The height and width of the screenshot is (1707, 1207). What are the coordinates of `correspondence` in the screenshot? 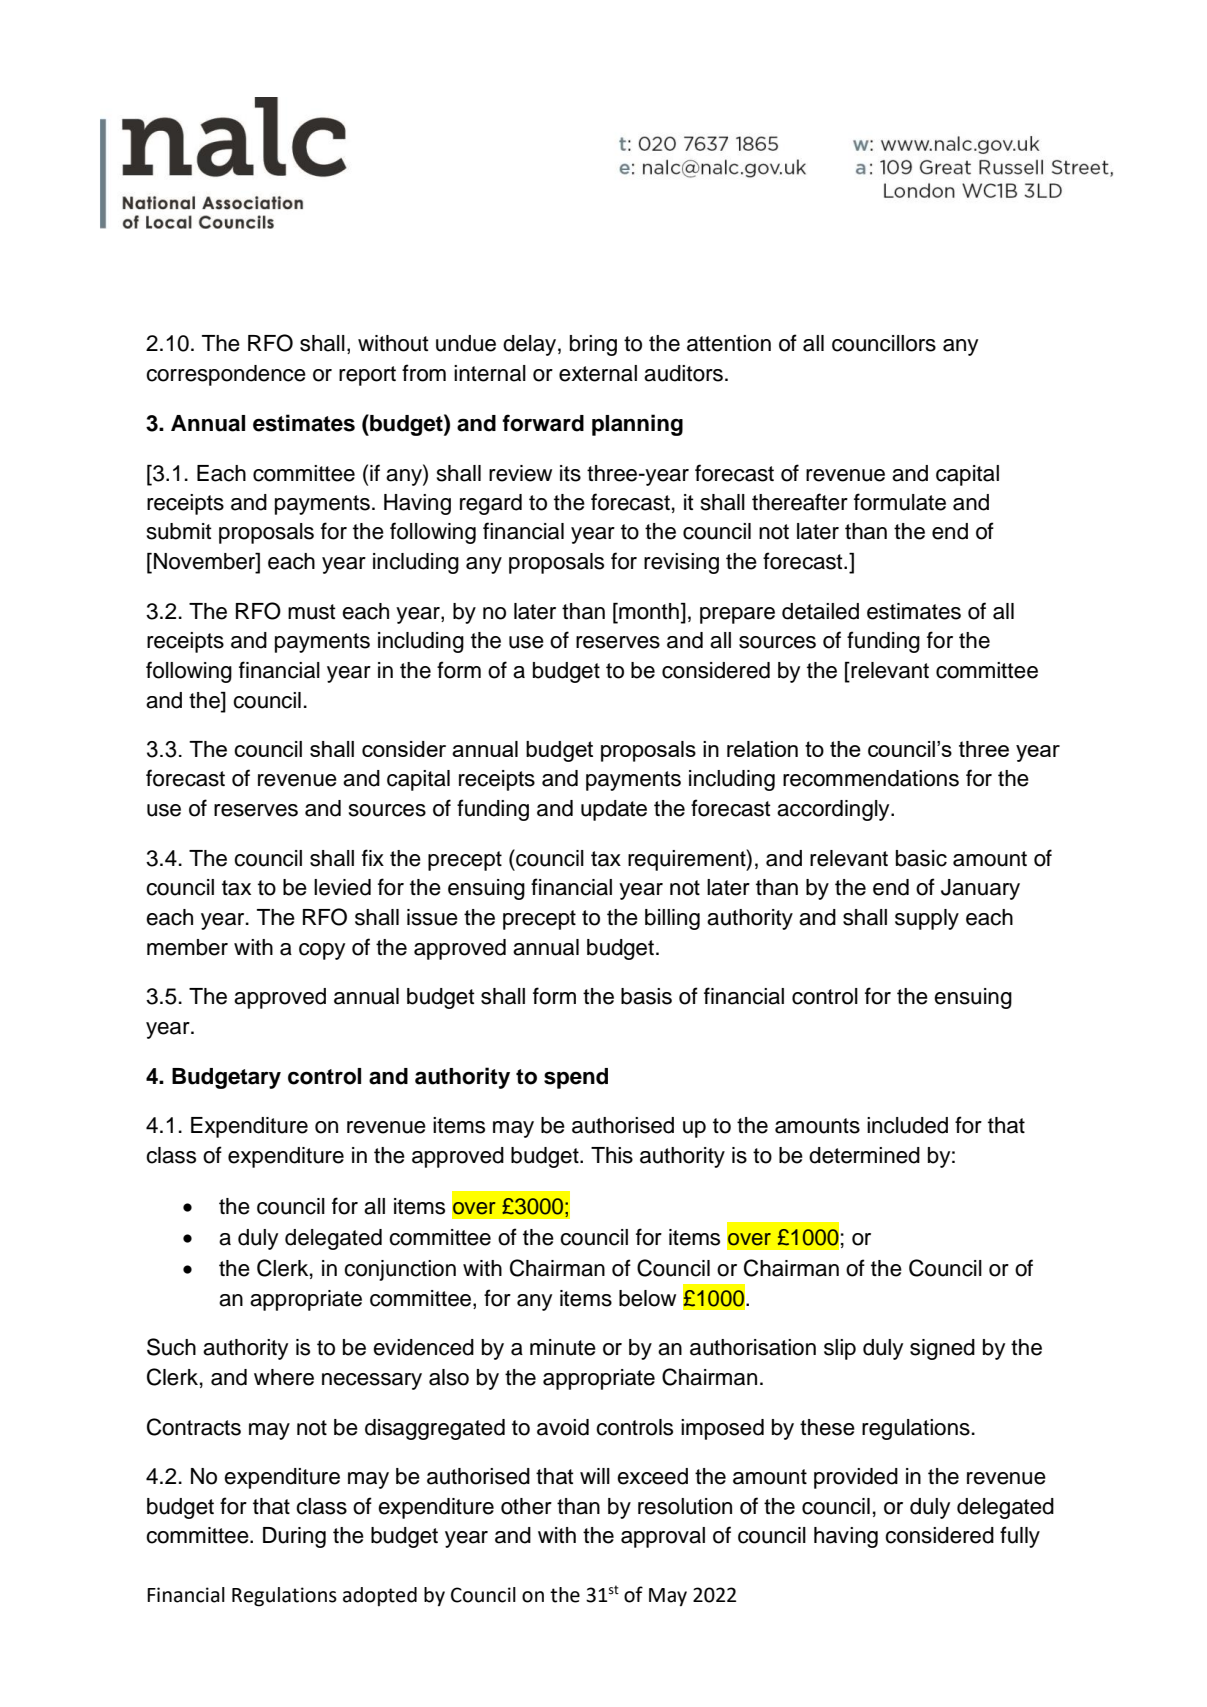 It's located at (226, 375).
